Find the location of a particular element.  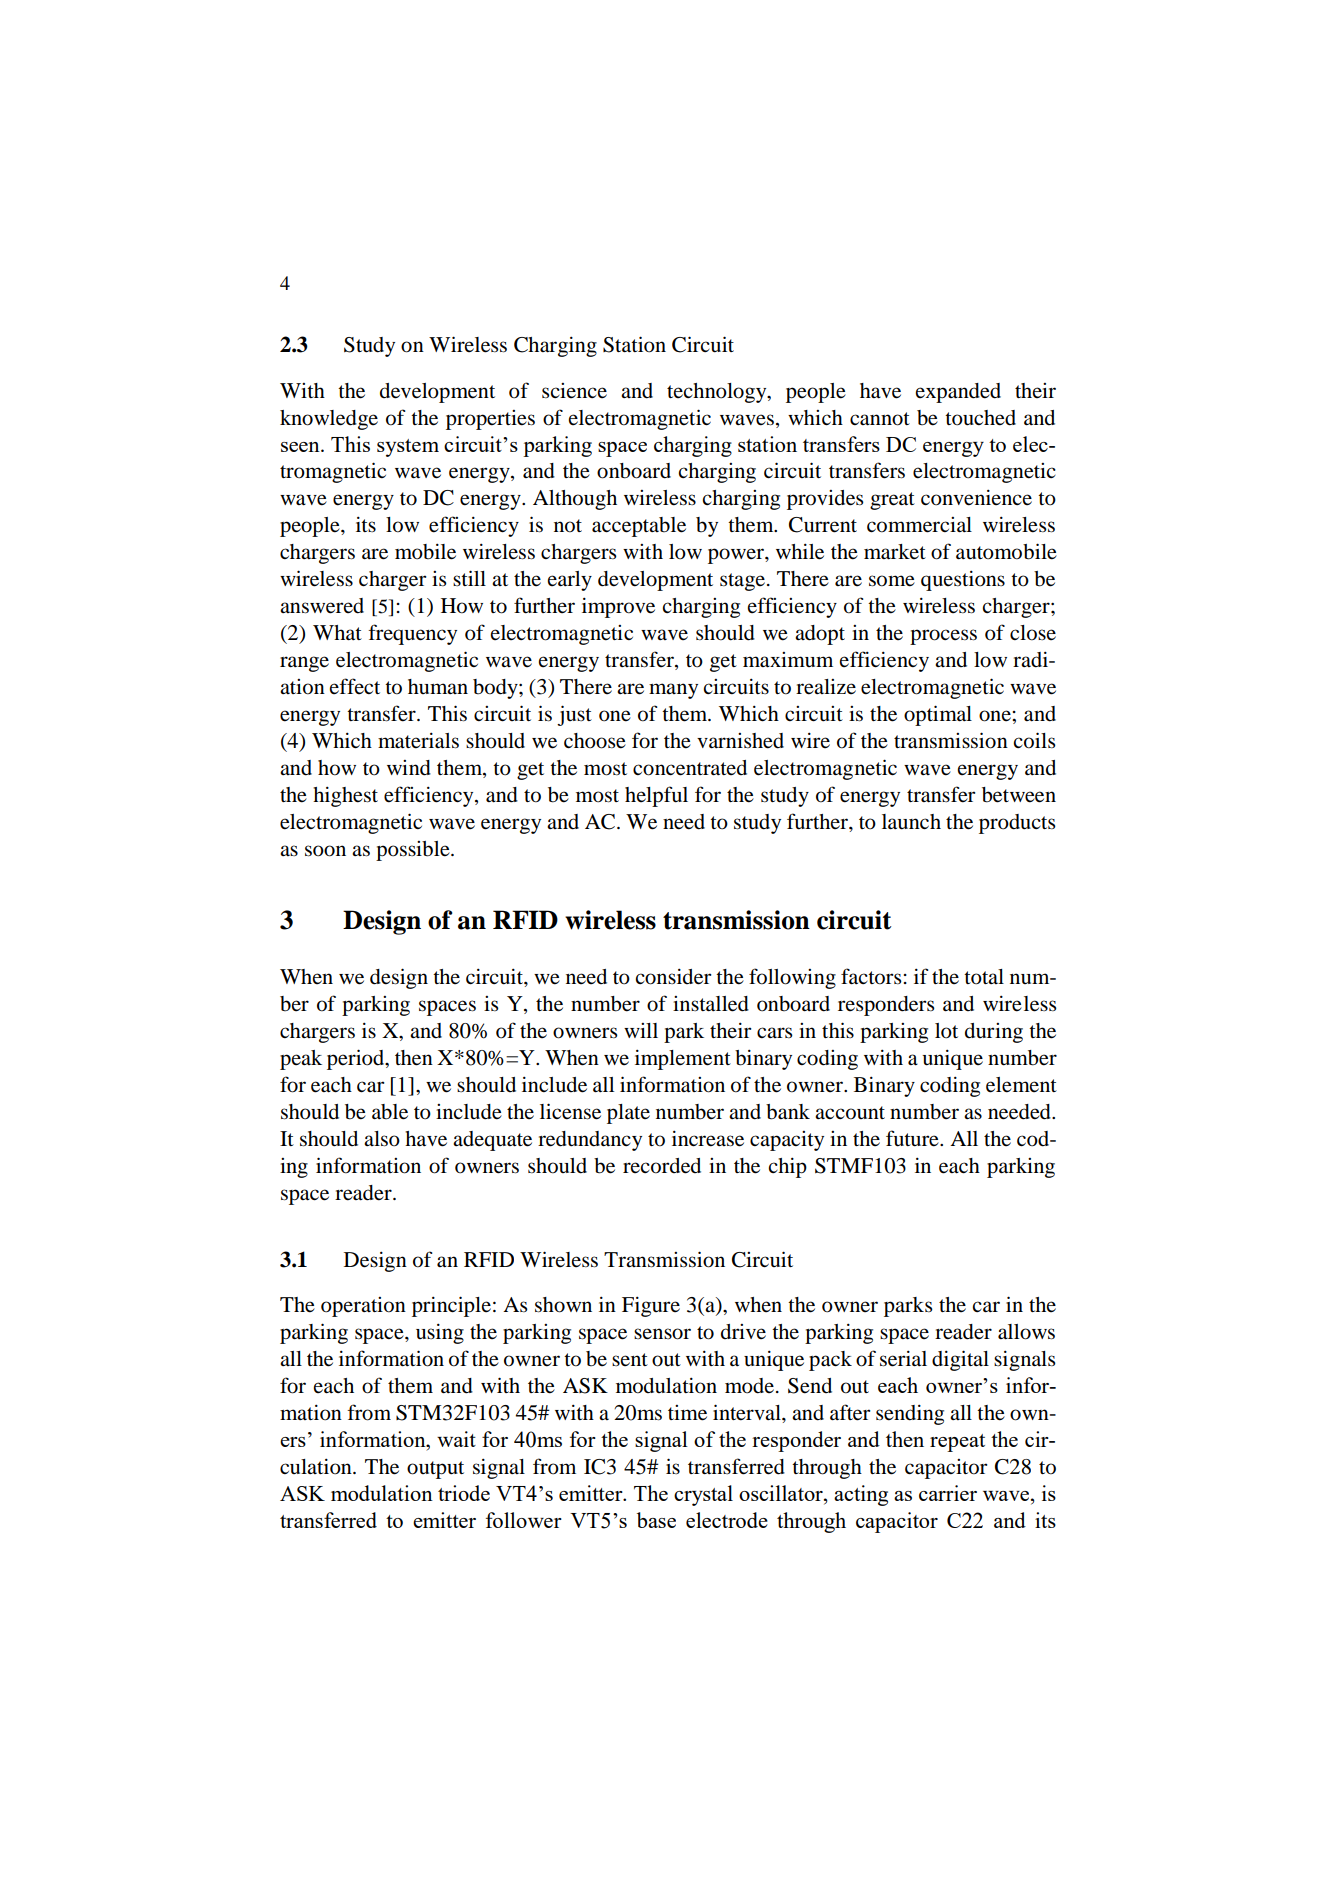

consider is located at coordinates (673, 976).
